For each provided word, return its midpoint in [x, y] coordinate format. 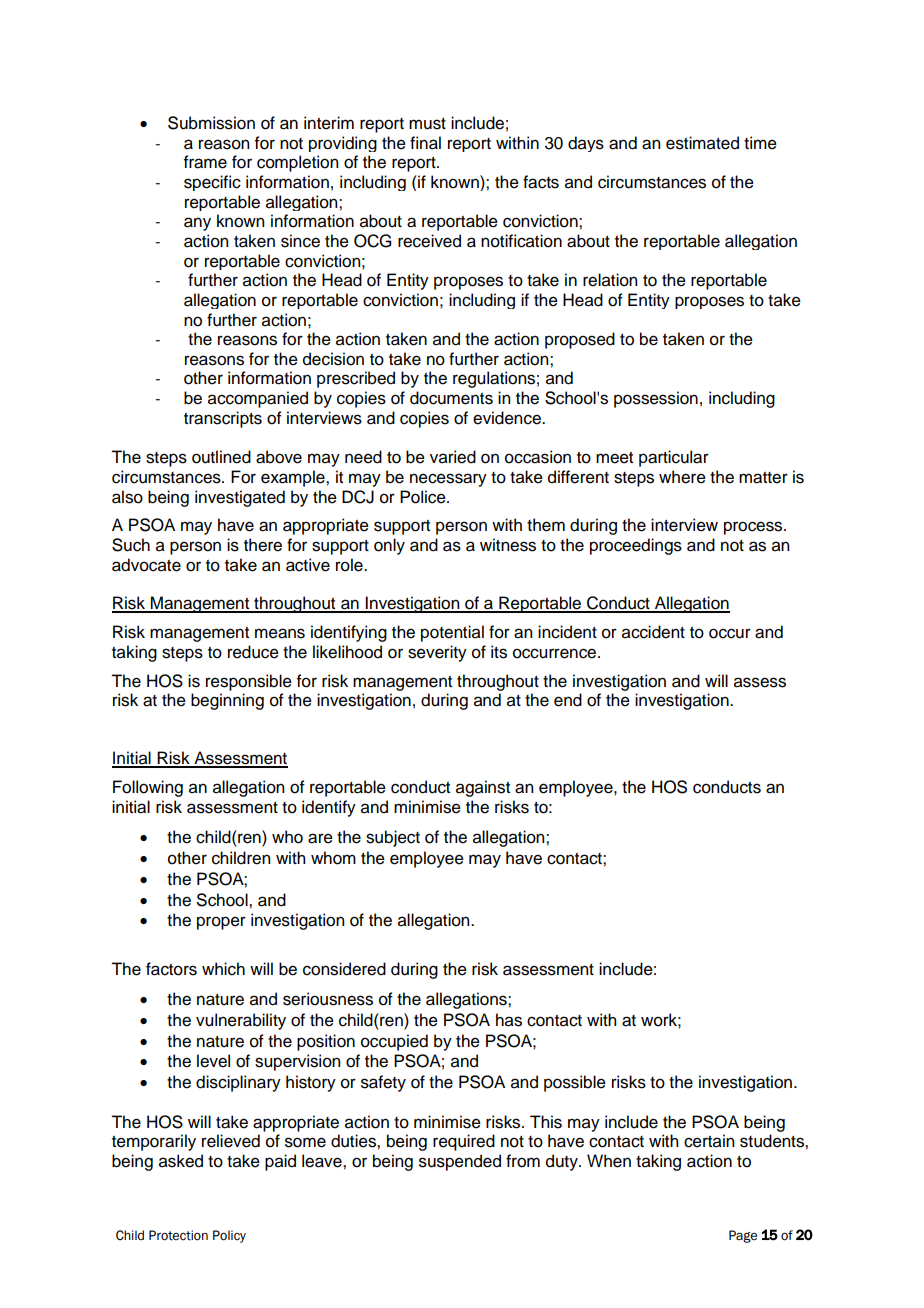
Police [424, 497]
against [483, 788]
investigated [240, 498]
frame [205, 162]
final [425, 143]
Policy [229, 1236]
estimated [702, 143]
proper [221, 923]
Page [743, 1236]
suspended [460, 1162]
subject [393, 838]
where [682, 477]
